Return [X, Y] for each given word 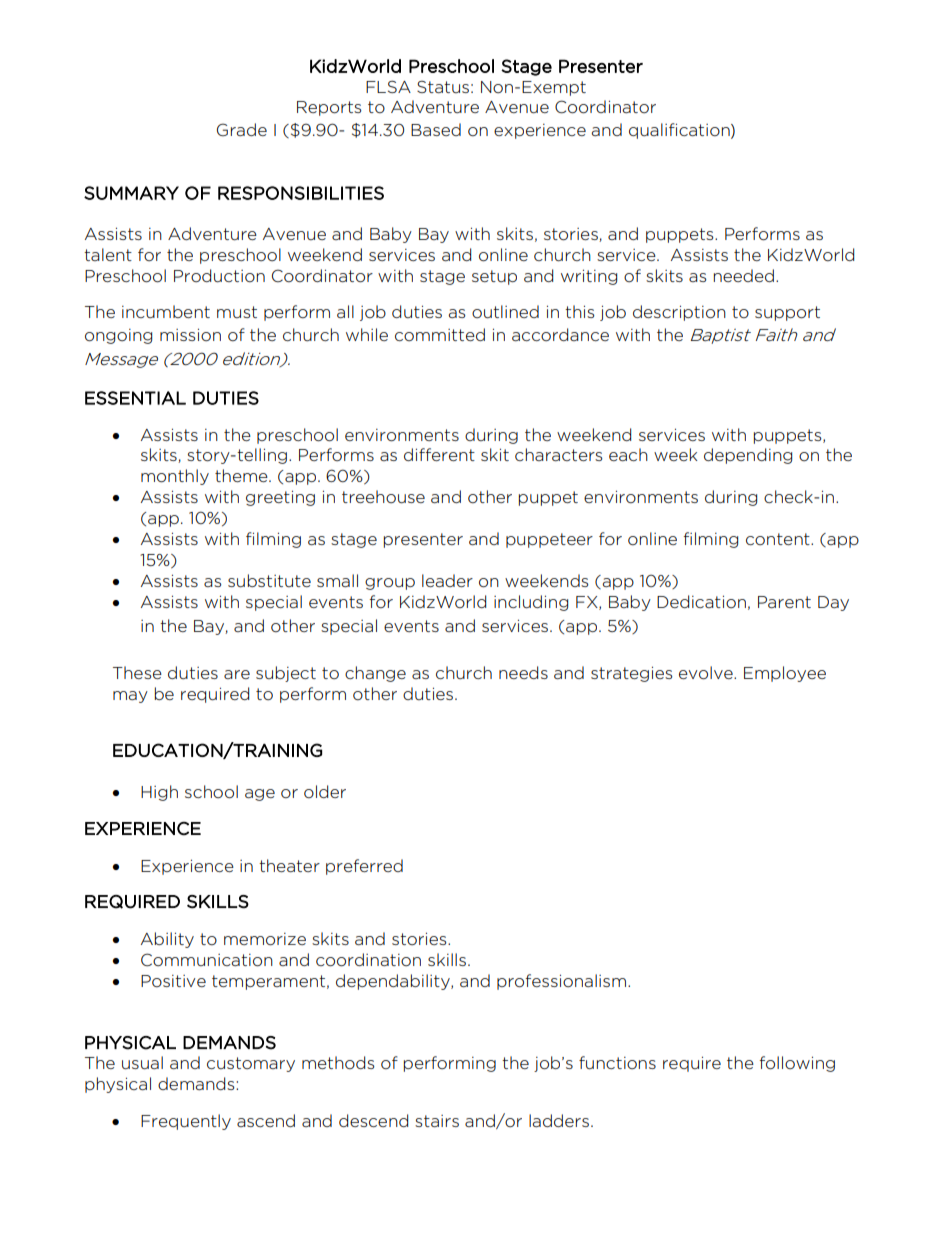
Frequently [186, 1122]
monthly [175, 477]
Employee [785, 674]
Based [436, 129]
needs [523, 672]
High [159, 793]
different [439, 454]
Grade [242, 129]
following [797, 1064]
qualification [680, 131]
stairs [437, 1121]
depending [748, 456]
